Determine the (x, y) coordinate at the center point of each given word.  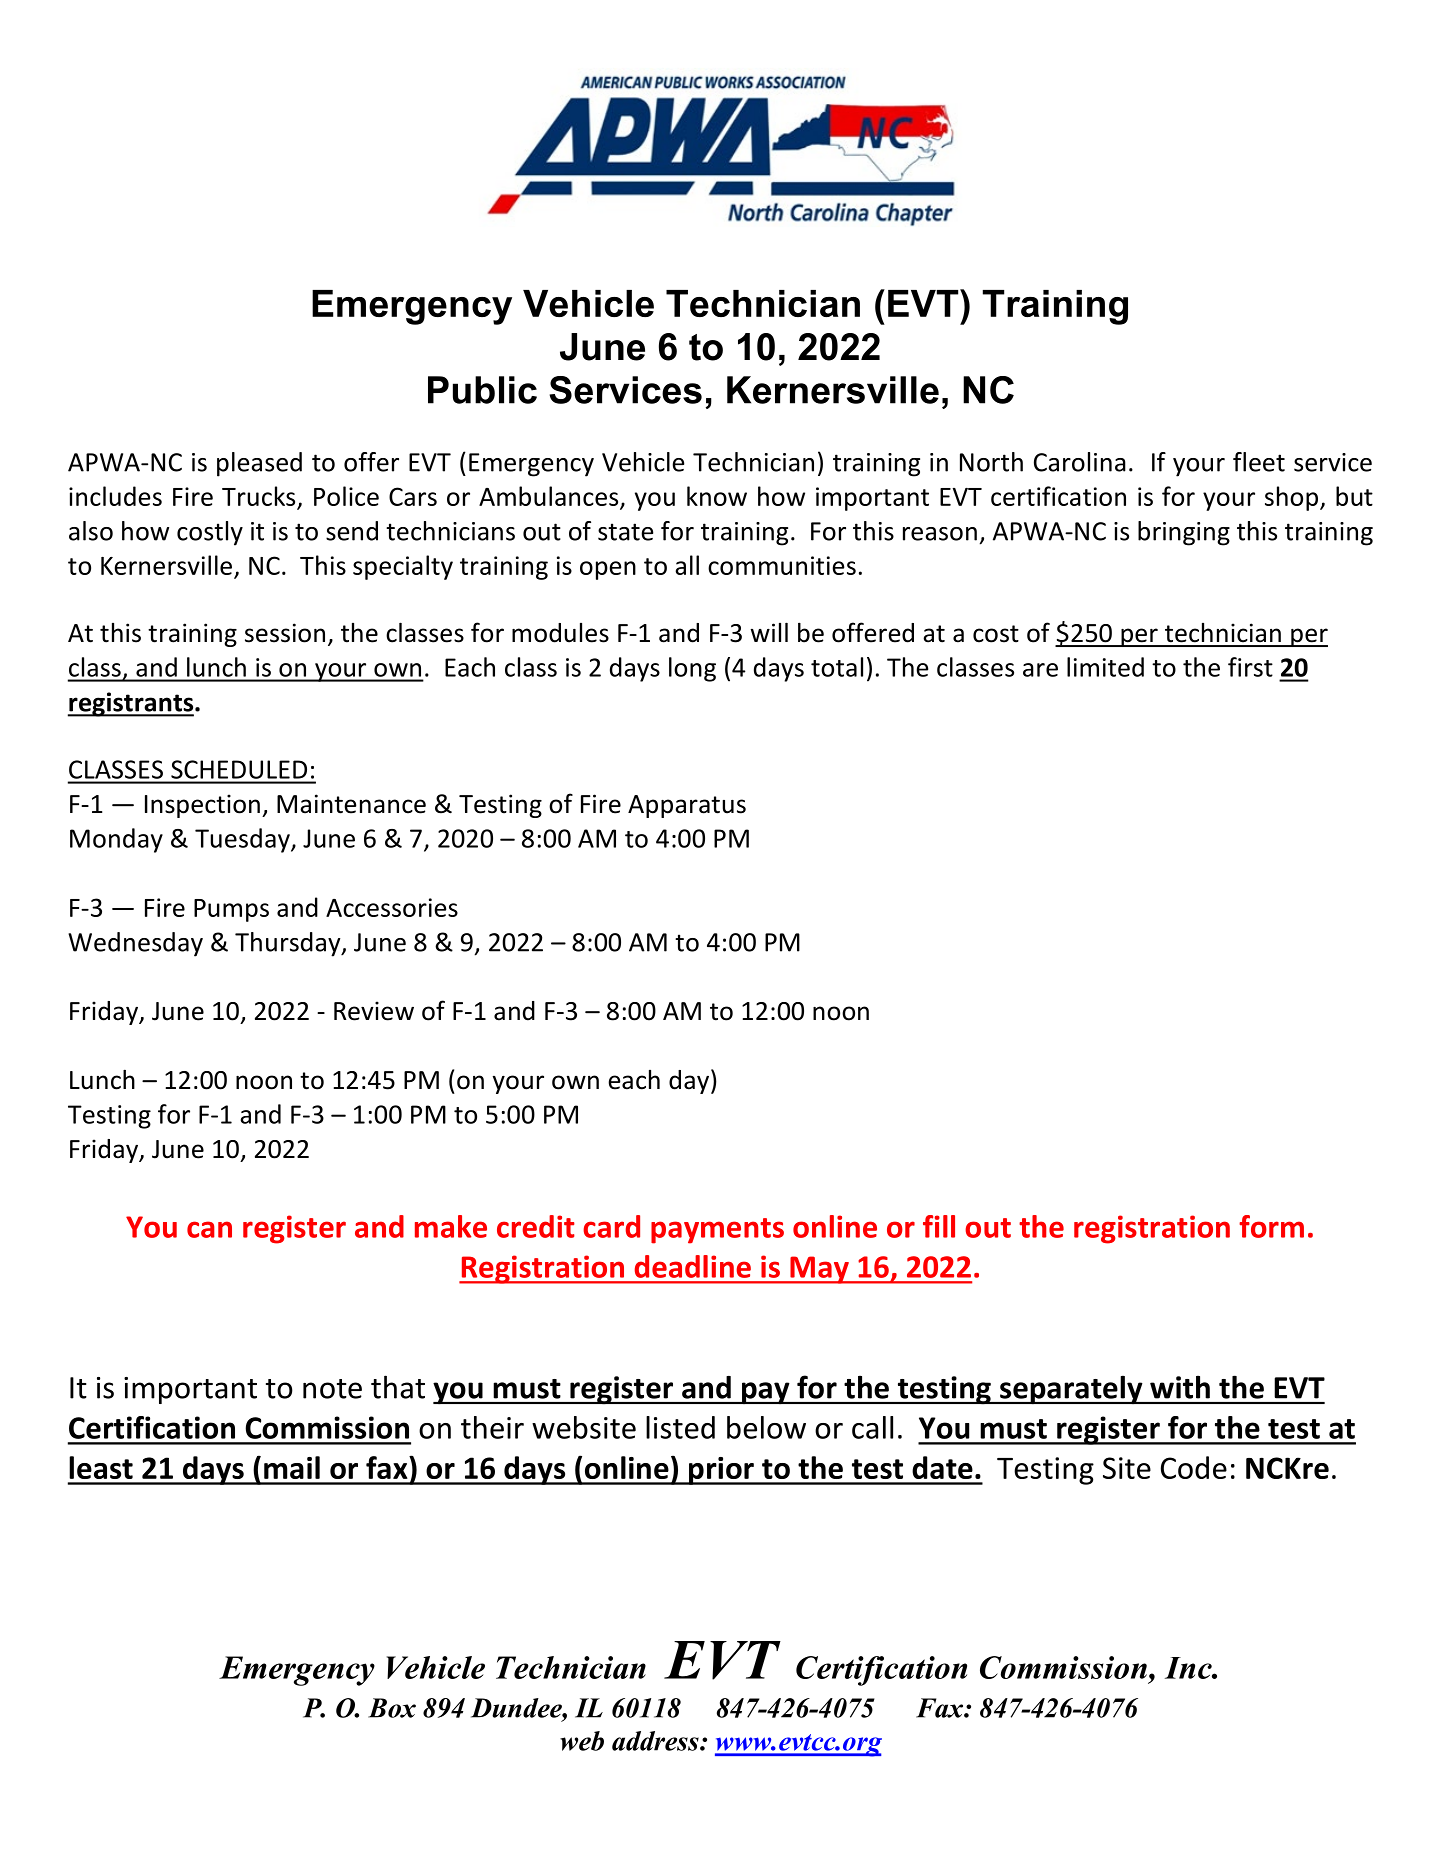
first (1250, 667)
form (1271, 1226)
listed (680, 1427)
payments (717, 1231)
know (717, 496)
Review (374, 1011)
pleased (259, 464)
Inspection (202, 806)
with (1180, 1387)
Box (392, 1708)
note (332, 1389)
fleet (1259, 462)
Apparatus (687, 806)
